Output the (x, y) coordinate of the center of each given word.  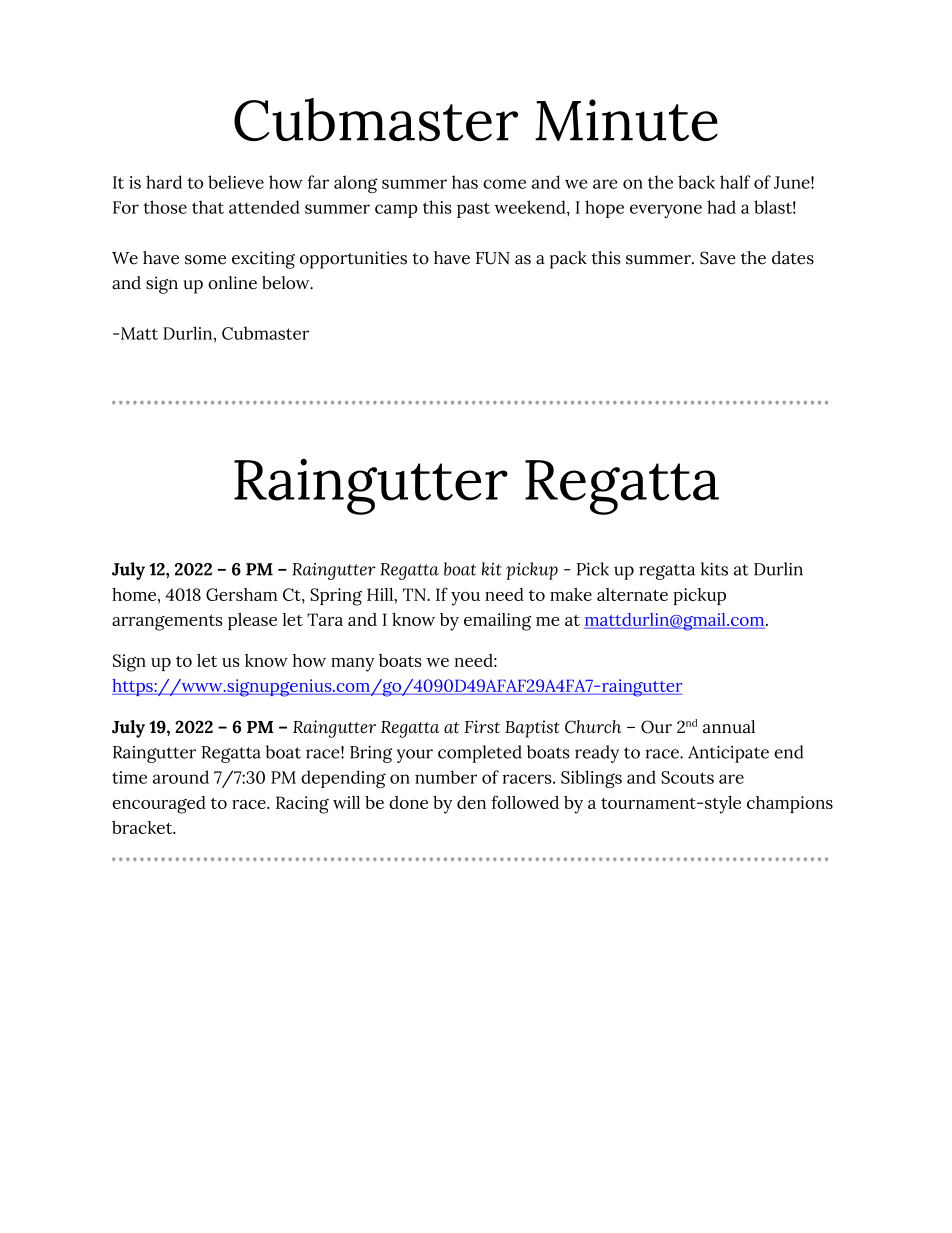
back (696, 182)
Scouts (687, 777)
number (446, 777)
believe (236, 182)
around (181, 777)
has (465, 182)
